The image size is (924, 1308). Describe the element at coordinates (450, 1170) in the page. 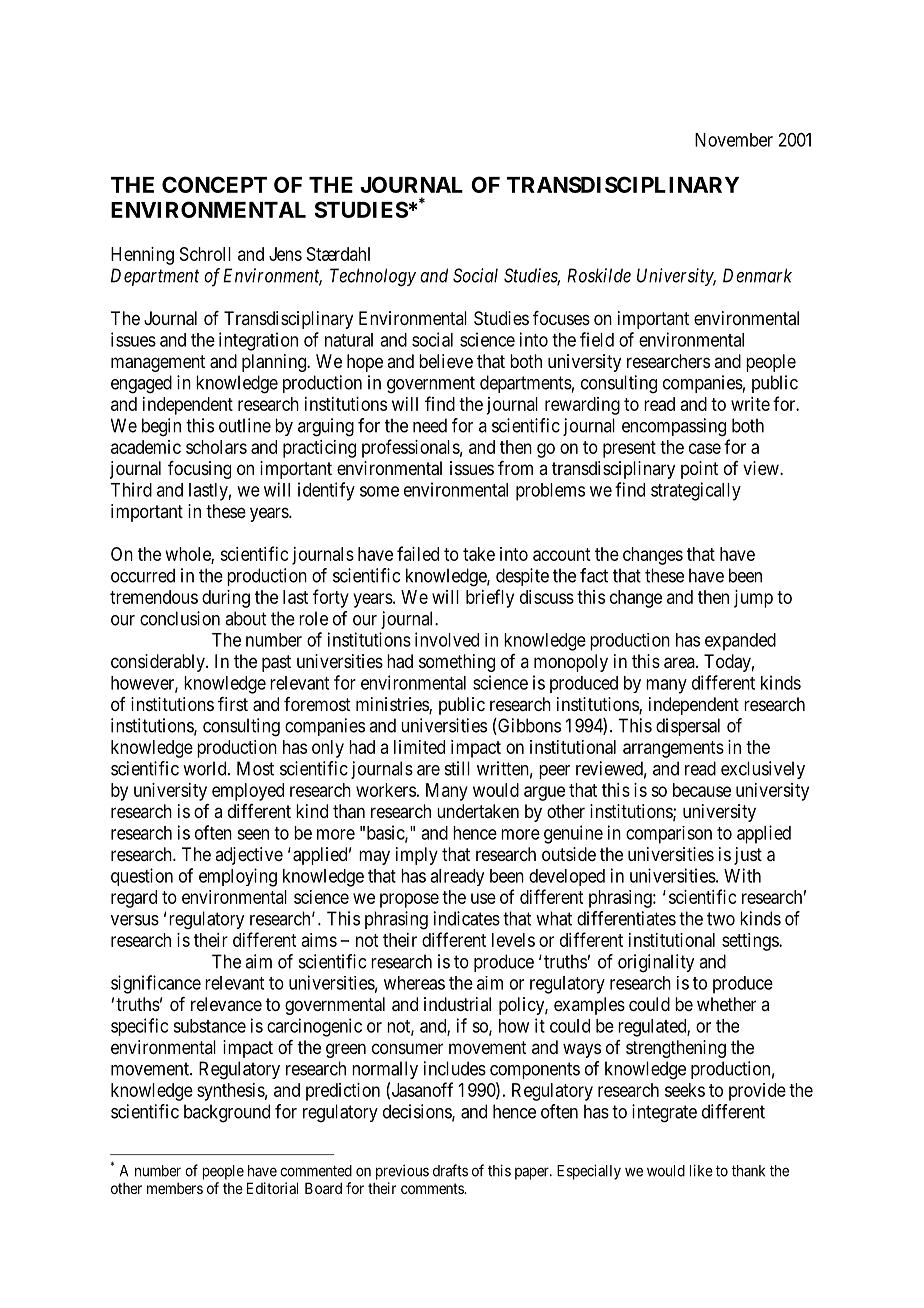

I see `drafts` at that location.
